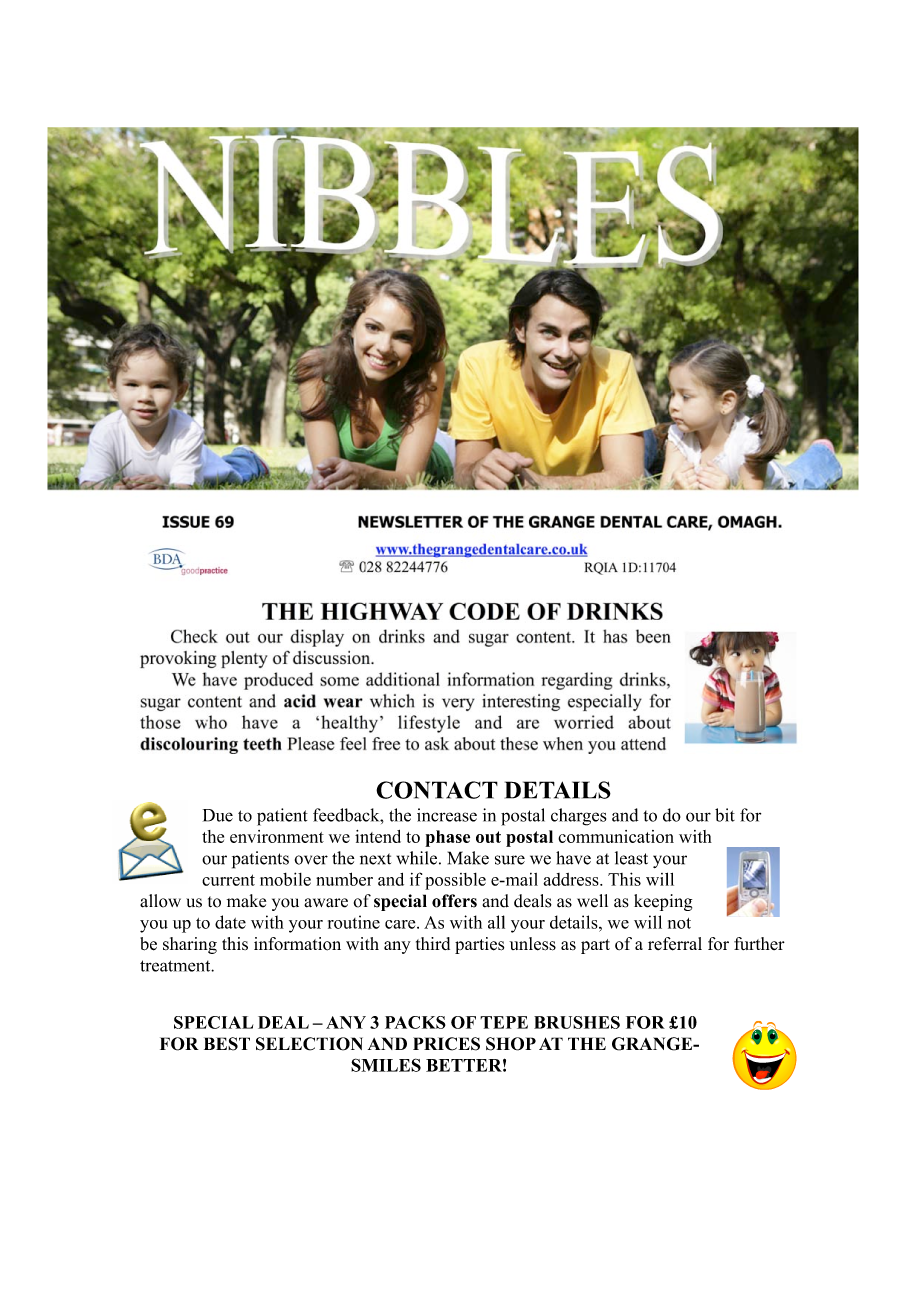 This screenshot has width=924, height=1308. Describe the element at coordinates (228, 880) in the screenshot. I see `current` at that location.
